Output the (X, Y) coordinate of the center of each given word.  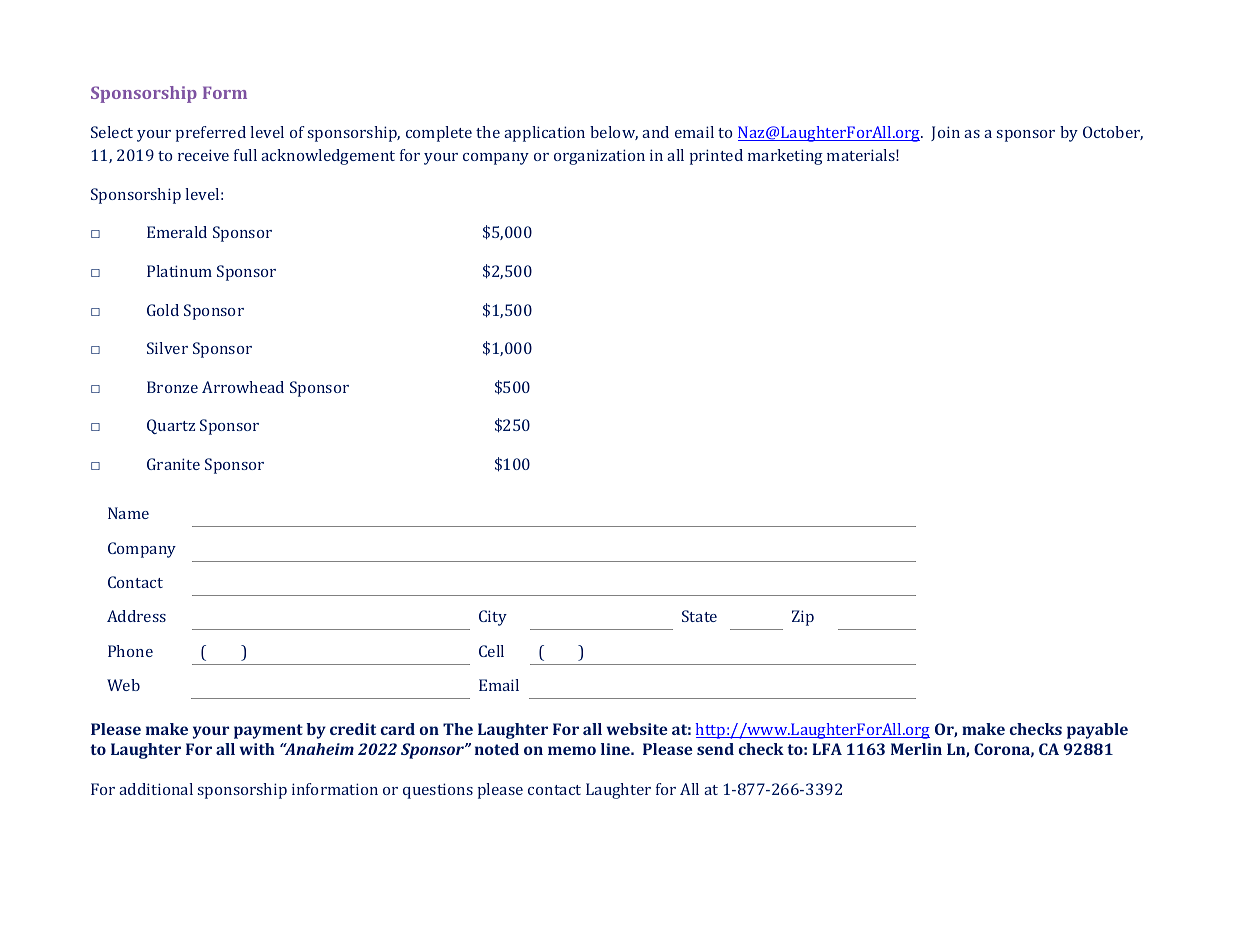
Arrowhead (243, 387)
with (257, 749)
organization (599, 157)
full (245, 155)
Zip (803, 618)
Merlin (916, 749)
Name (128, 513)
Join (945, 133)
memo (572, 750)
